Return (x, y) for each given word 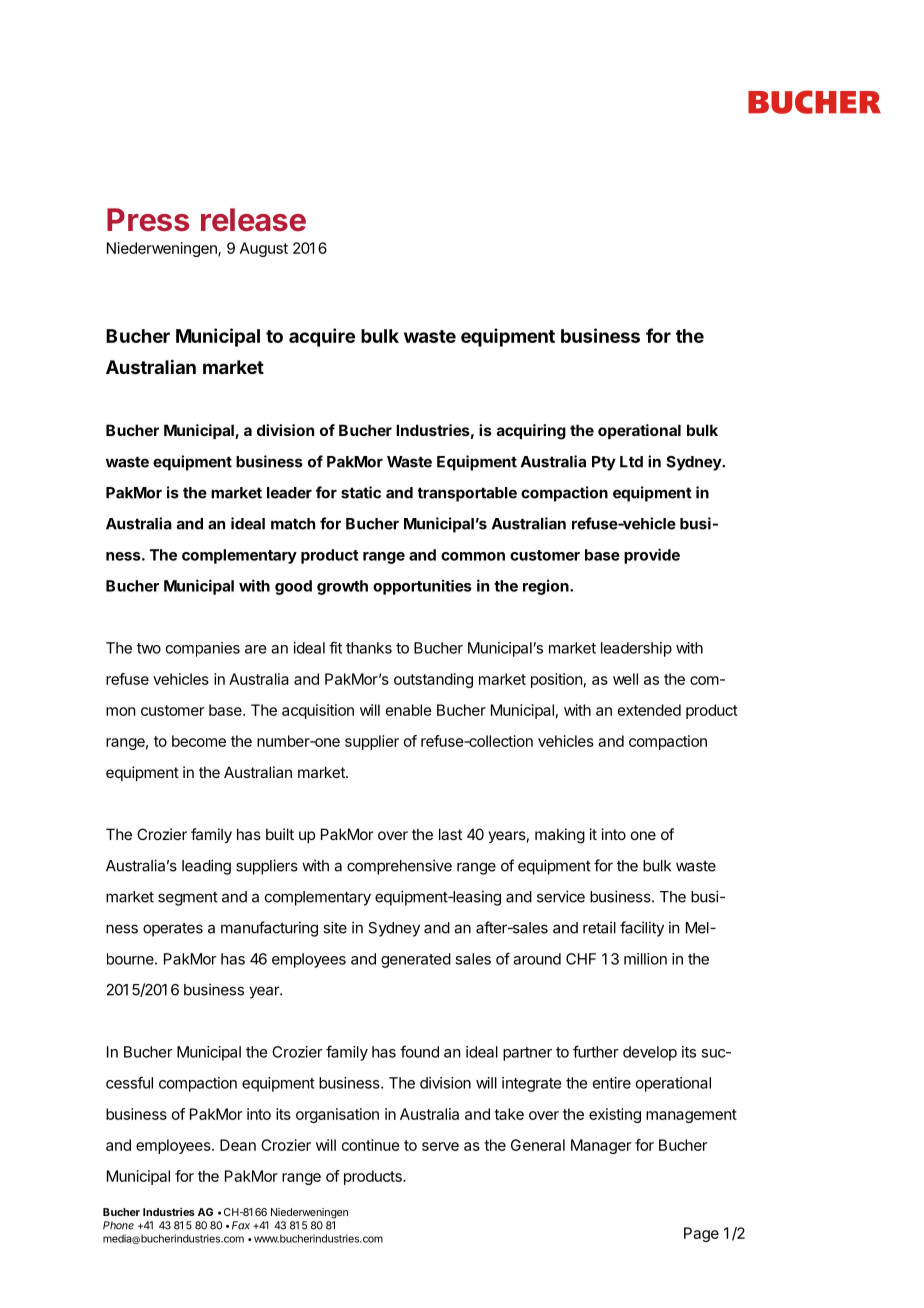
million (645, 959)
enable (409, 710)
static (361, 492)
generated (416, 960)
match (293, 524)
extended (649, 710)
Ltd (631, 462)
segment (188, 899)
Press (148, 220)
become (199, 741)
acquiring (531, 432)
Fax (241, 1225)
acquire (322, 337)
